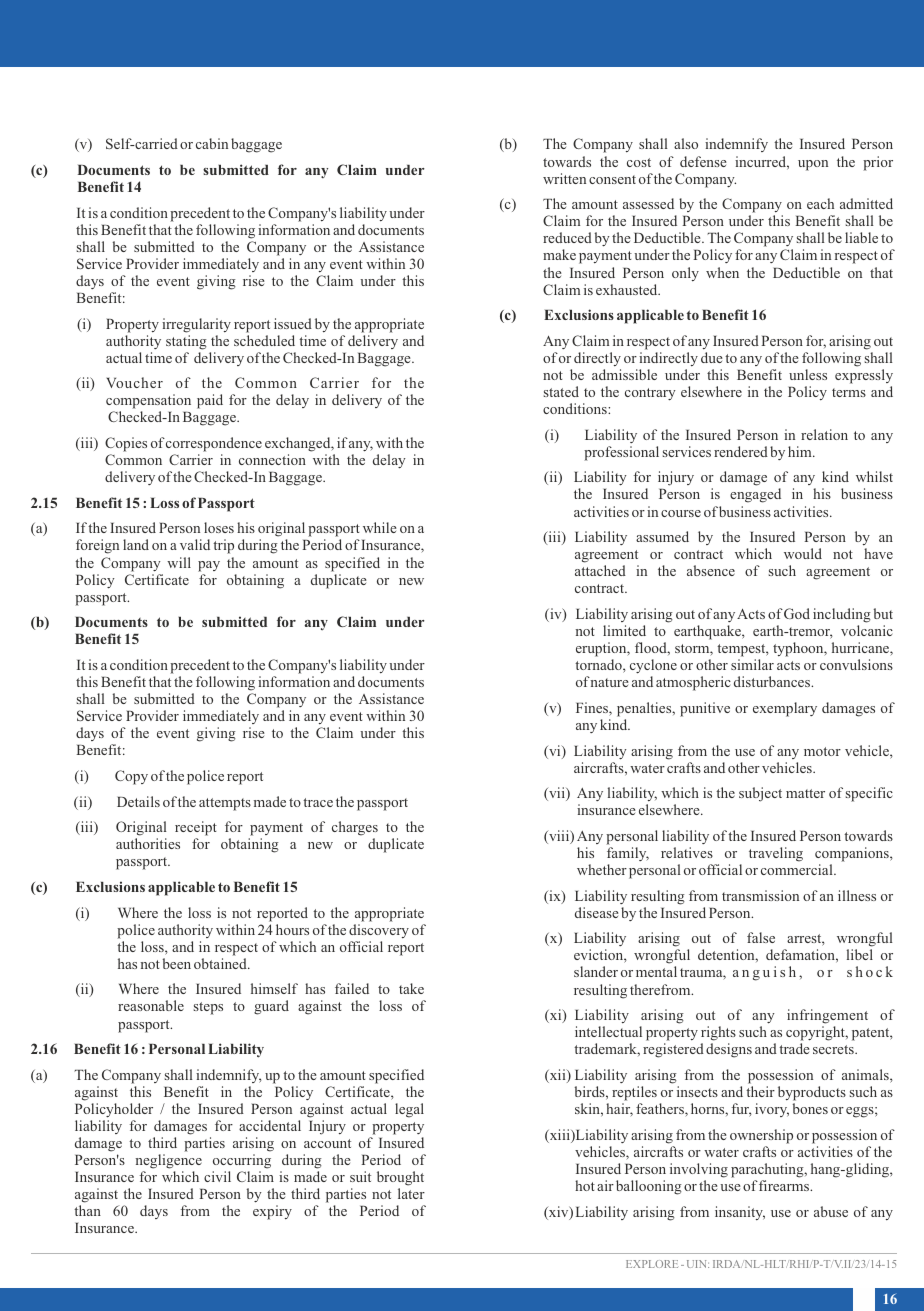 The image size is (924, 1311). What do you see at coordinates (411, 1193) in the document?
I see `later` at bounding box center [411, 1193].
